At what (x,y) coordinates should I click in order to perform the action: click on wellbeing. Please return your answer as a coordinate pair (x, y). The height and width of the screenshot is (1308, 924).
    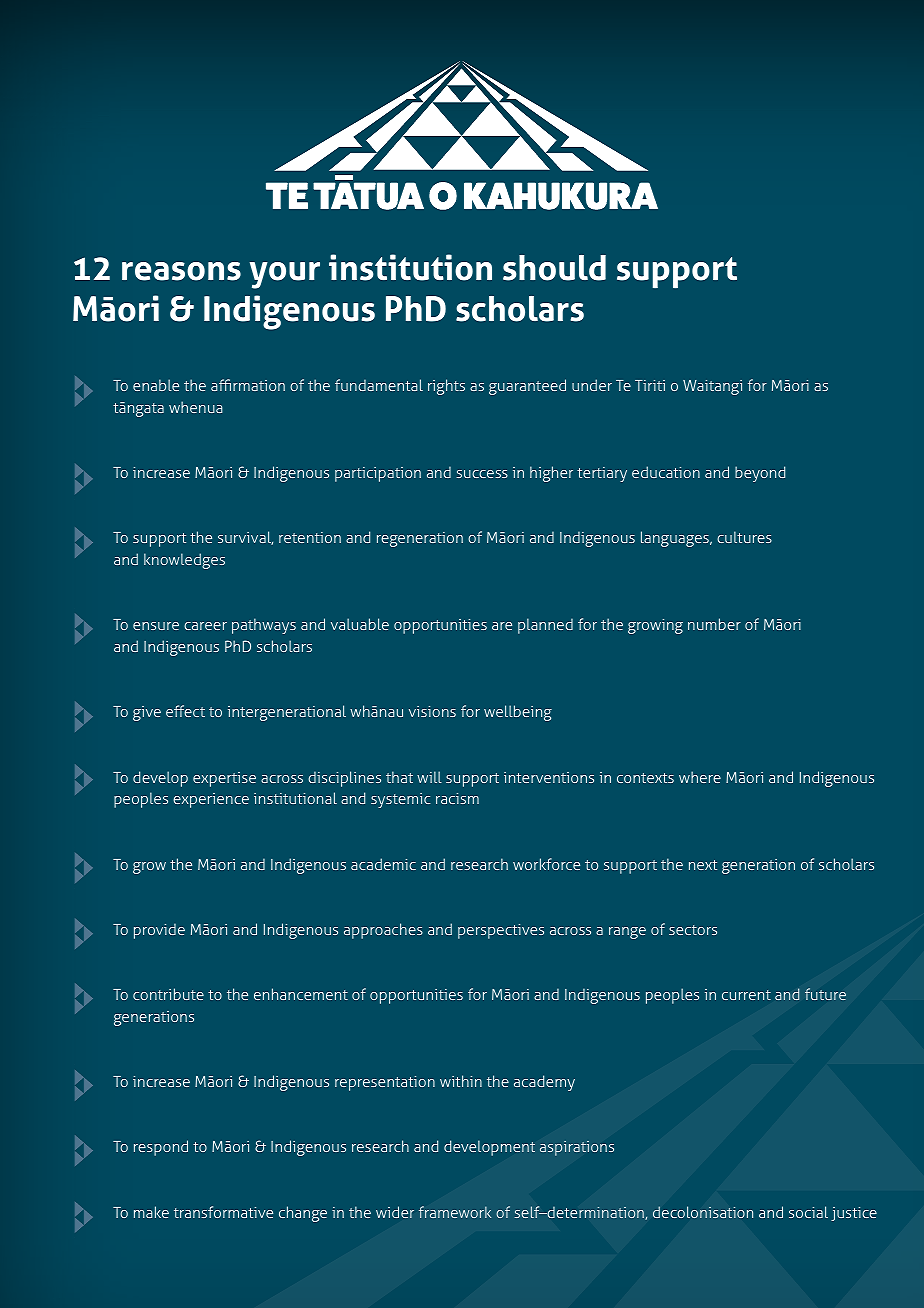
    Looking at the image, I should click on (518, 713).
